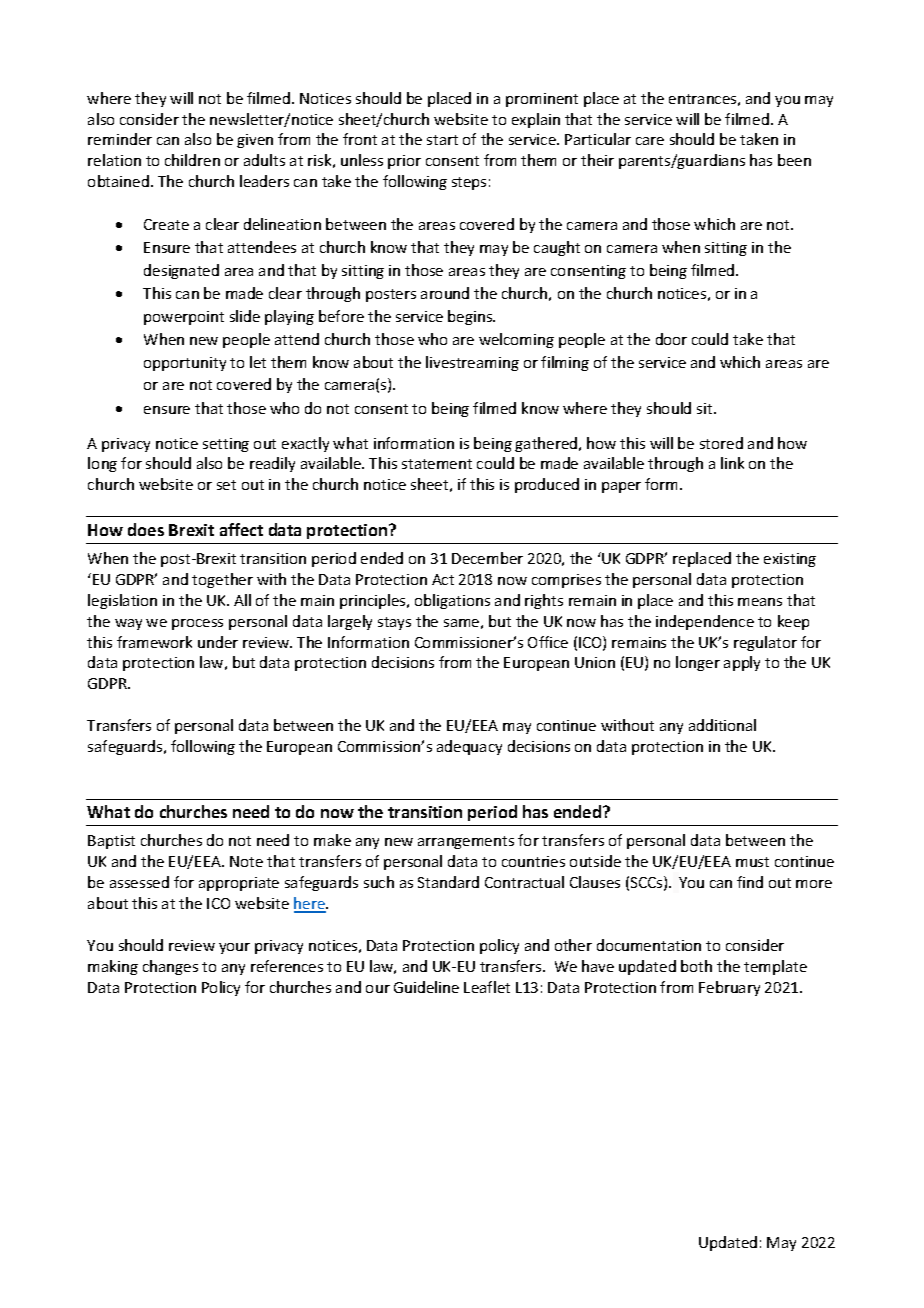 The height and width of the screenshot is (1308, 924). Describe the element at coordinates (192, 160) in the screenshot. I see `children` at that location.
